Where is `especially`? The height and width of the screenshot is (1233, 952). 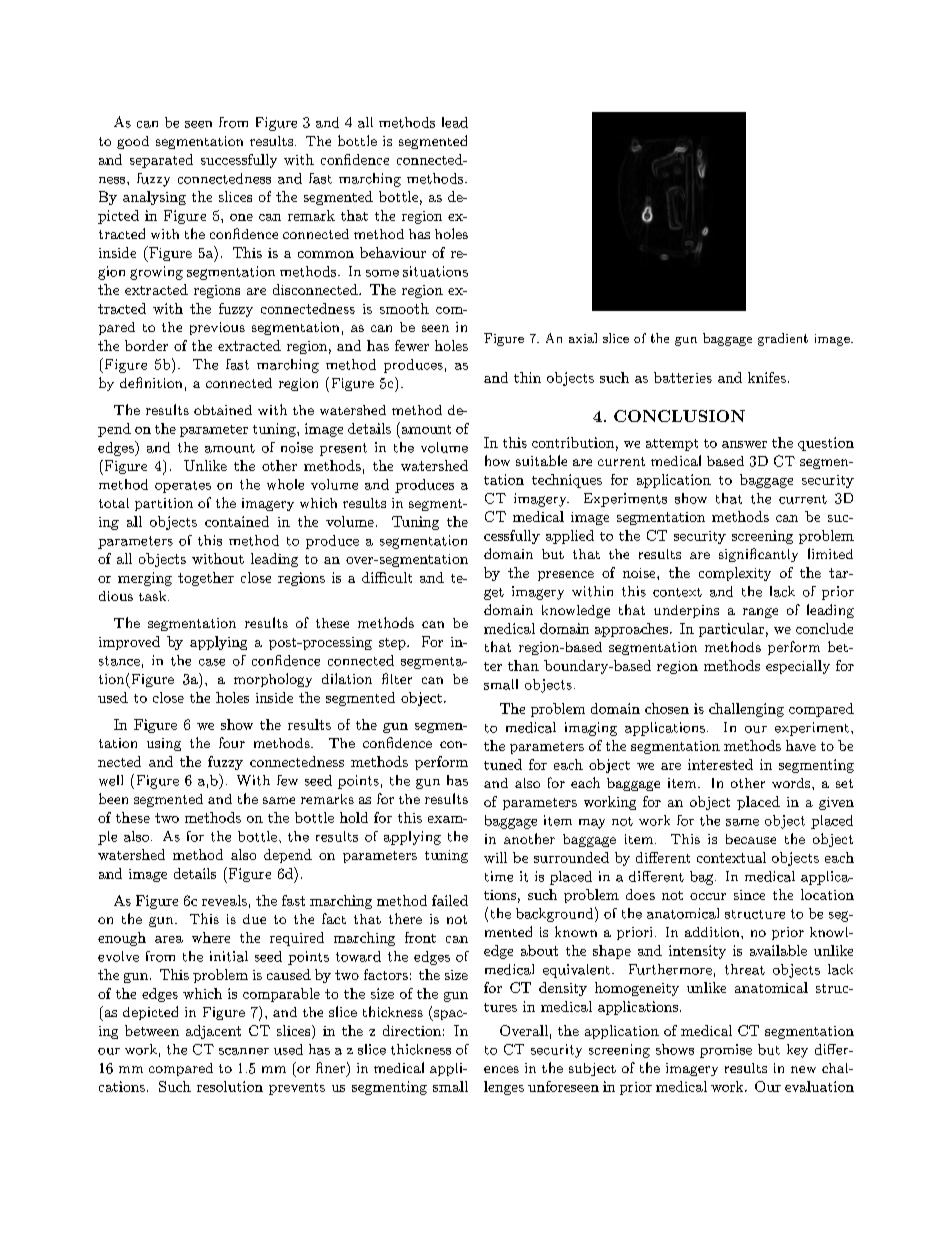
especially is located at coordinates (798, 667).
